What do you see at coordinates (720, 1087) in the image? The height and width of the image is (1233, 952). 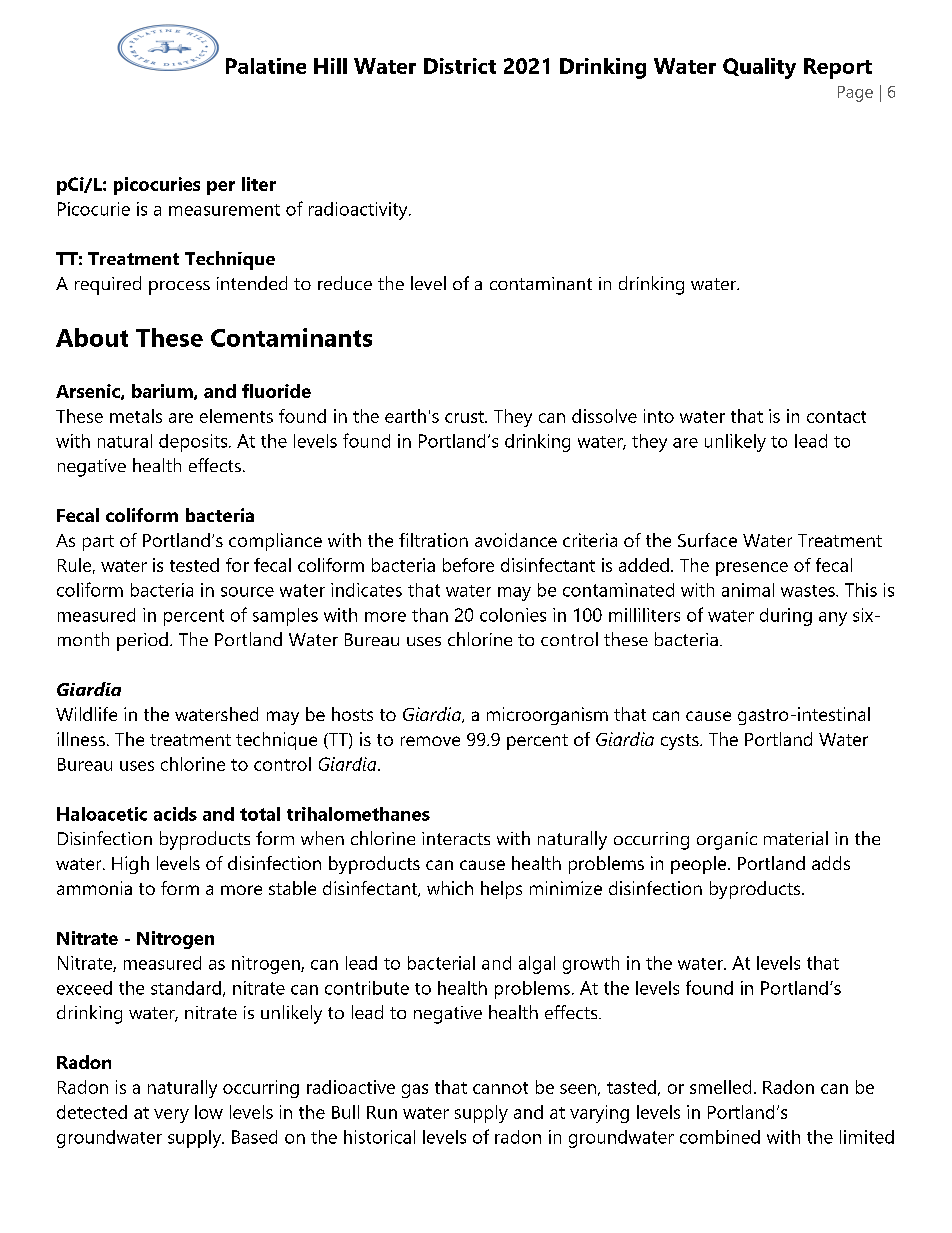 I see `smelled` at bounding box center [720, 1087].
